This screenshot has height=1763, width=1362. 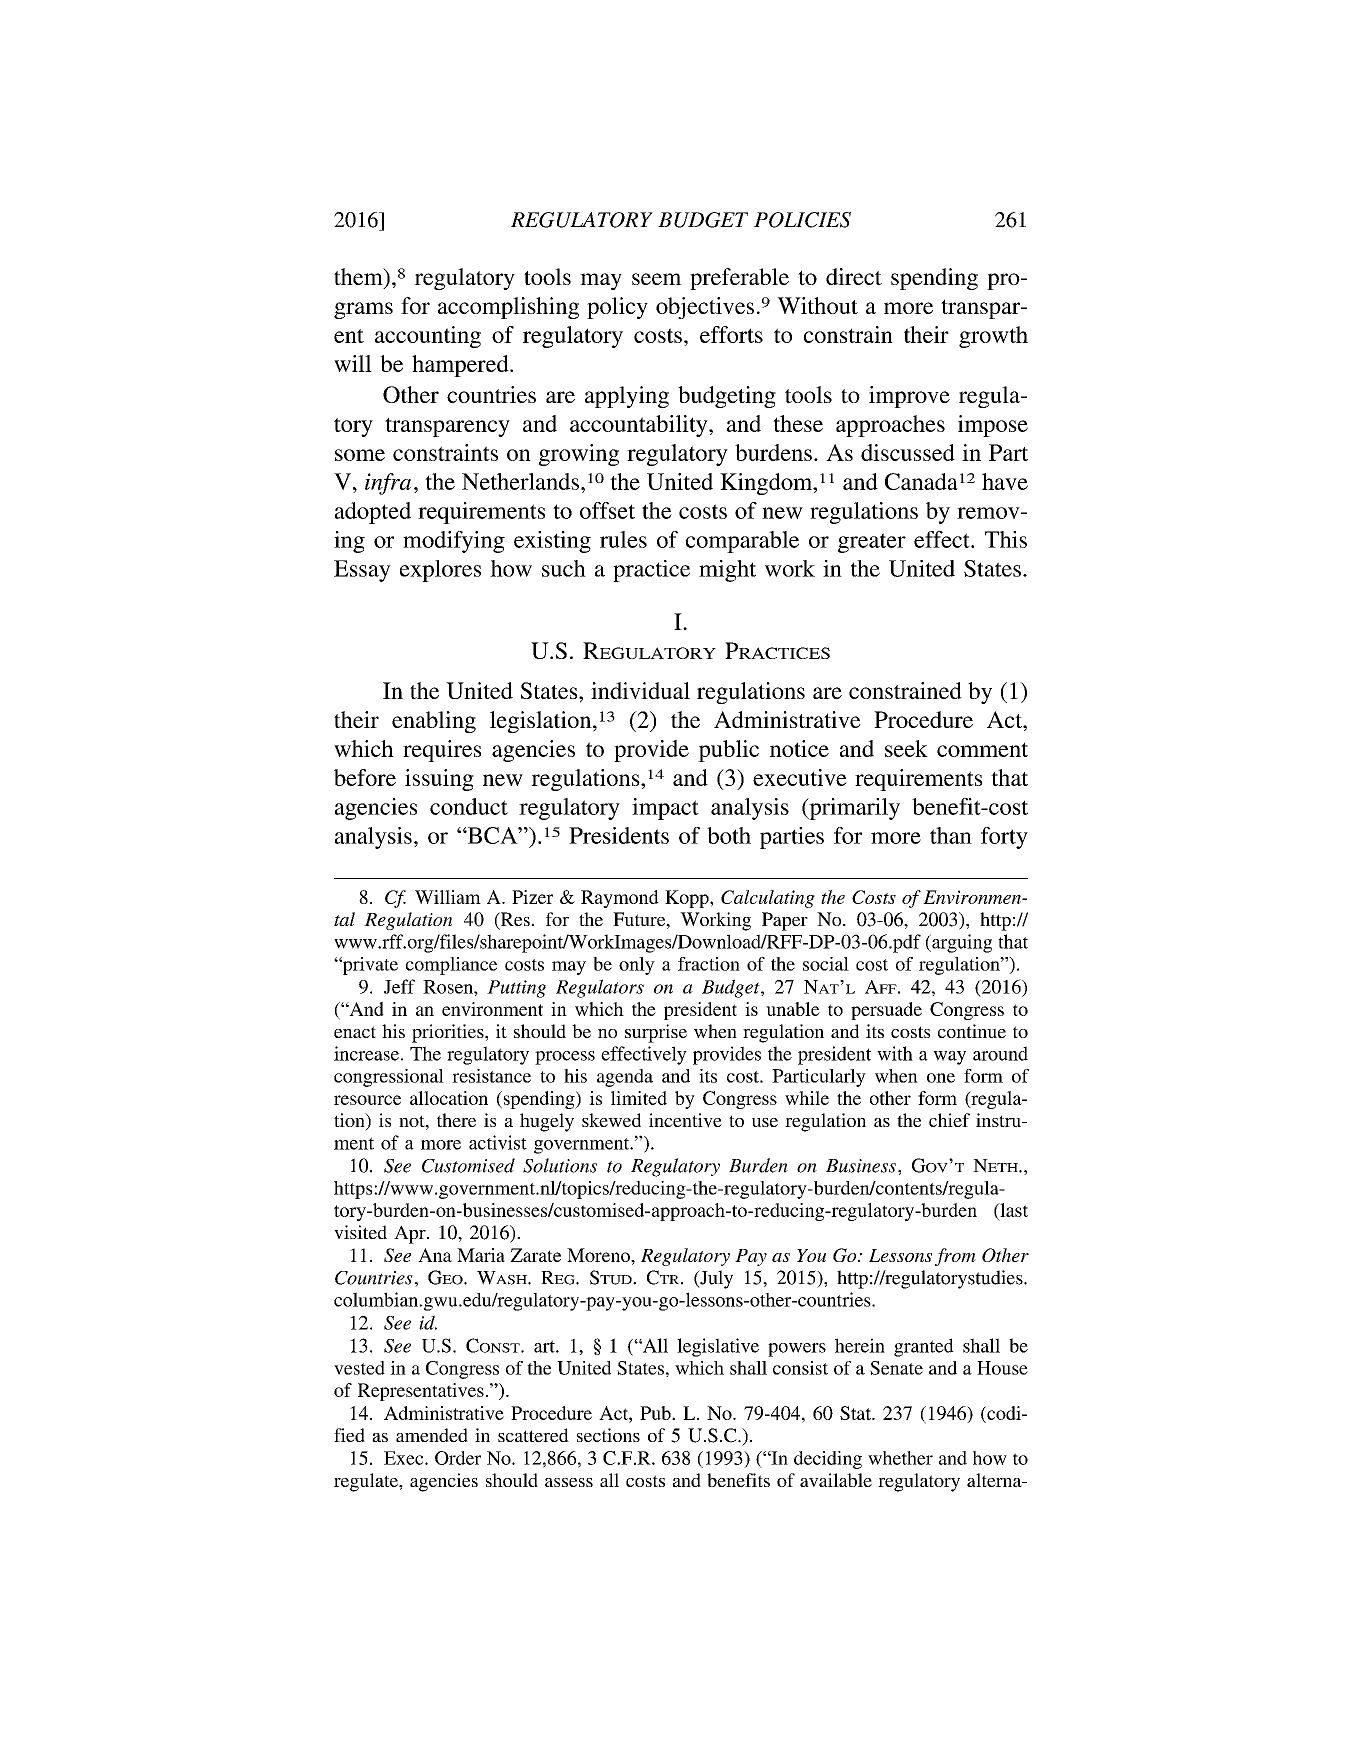 I want to click on conduct, so click(x=469, y=806).
